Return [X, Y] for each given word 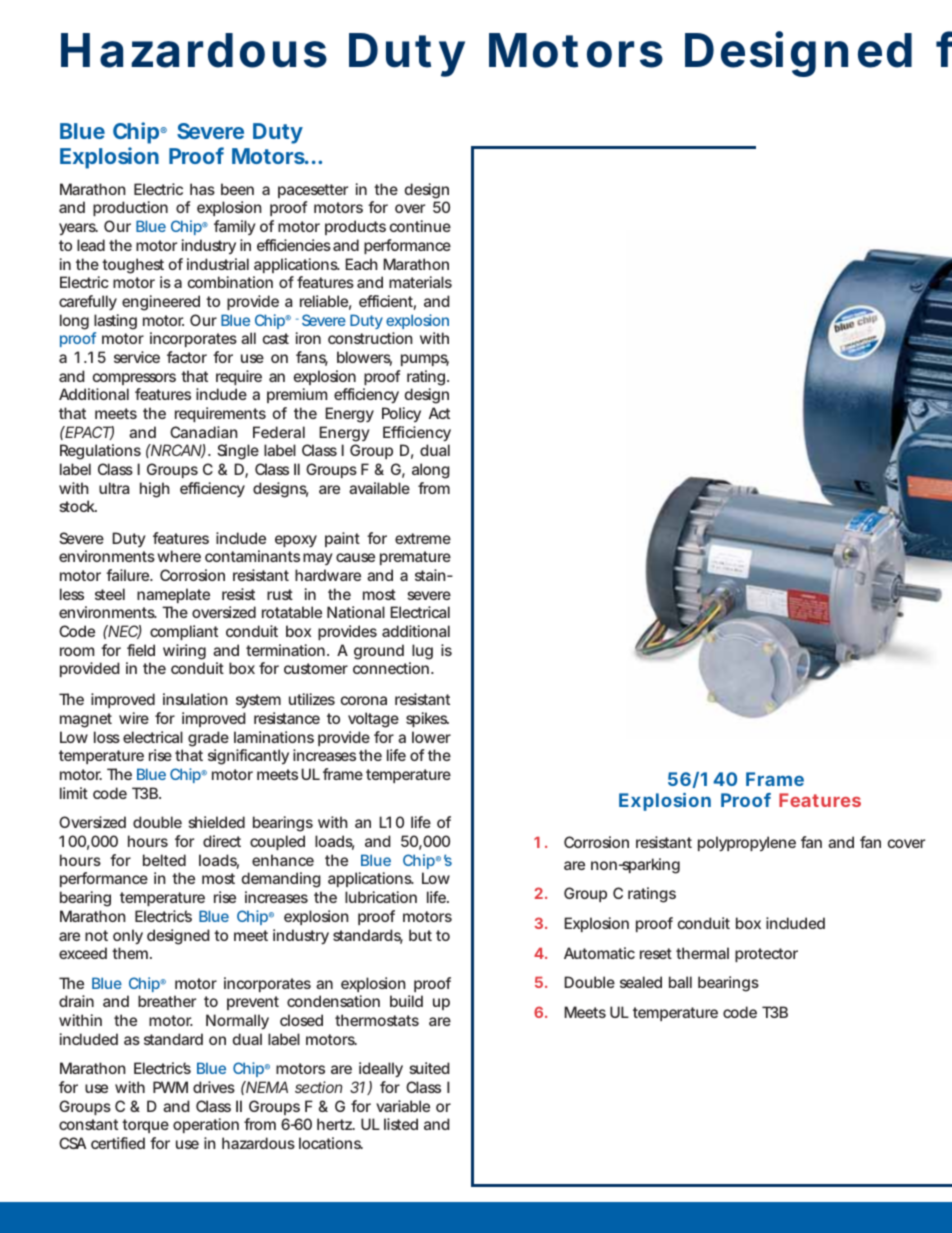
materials [420, 282]
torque [145, 1126]
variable [403, 1106]
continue [420, 226]
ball [680, 982]
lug [422, 652]
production [130, 208]
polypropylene [747, 843]
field [141, 650]
